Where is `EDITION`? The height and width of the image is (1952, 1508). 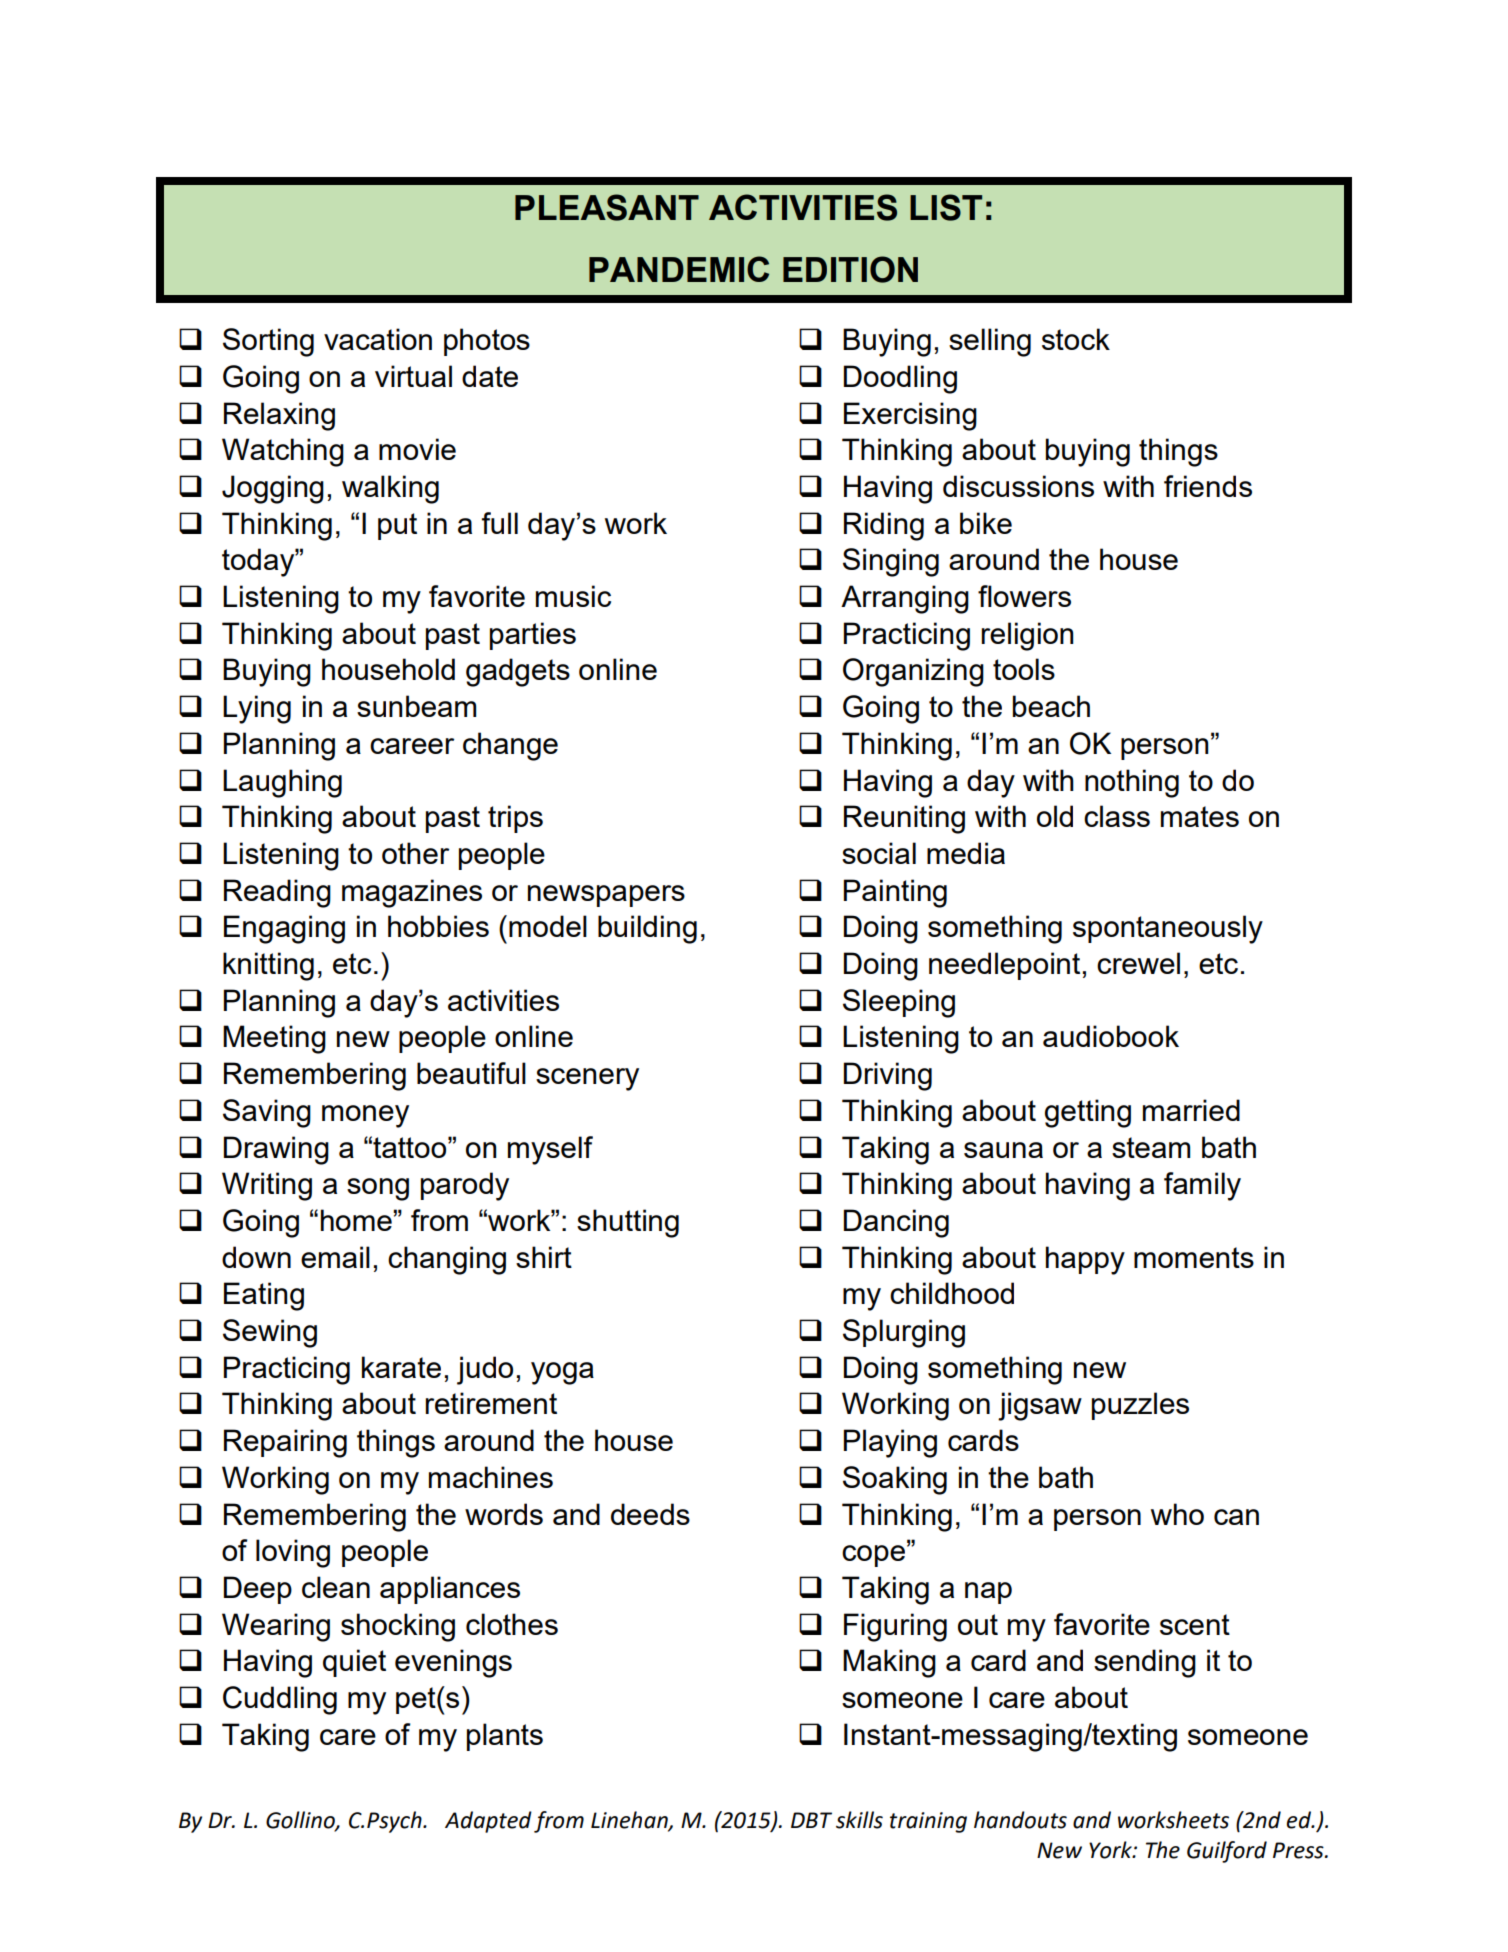 EDITION is located at coordinates (850, 269).
